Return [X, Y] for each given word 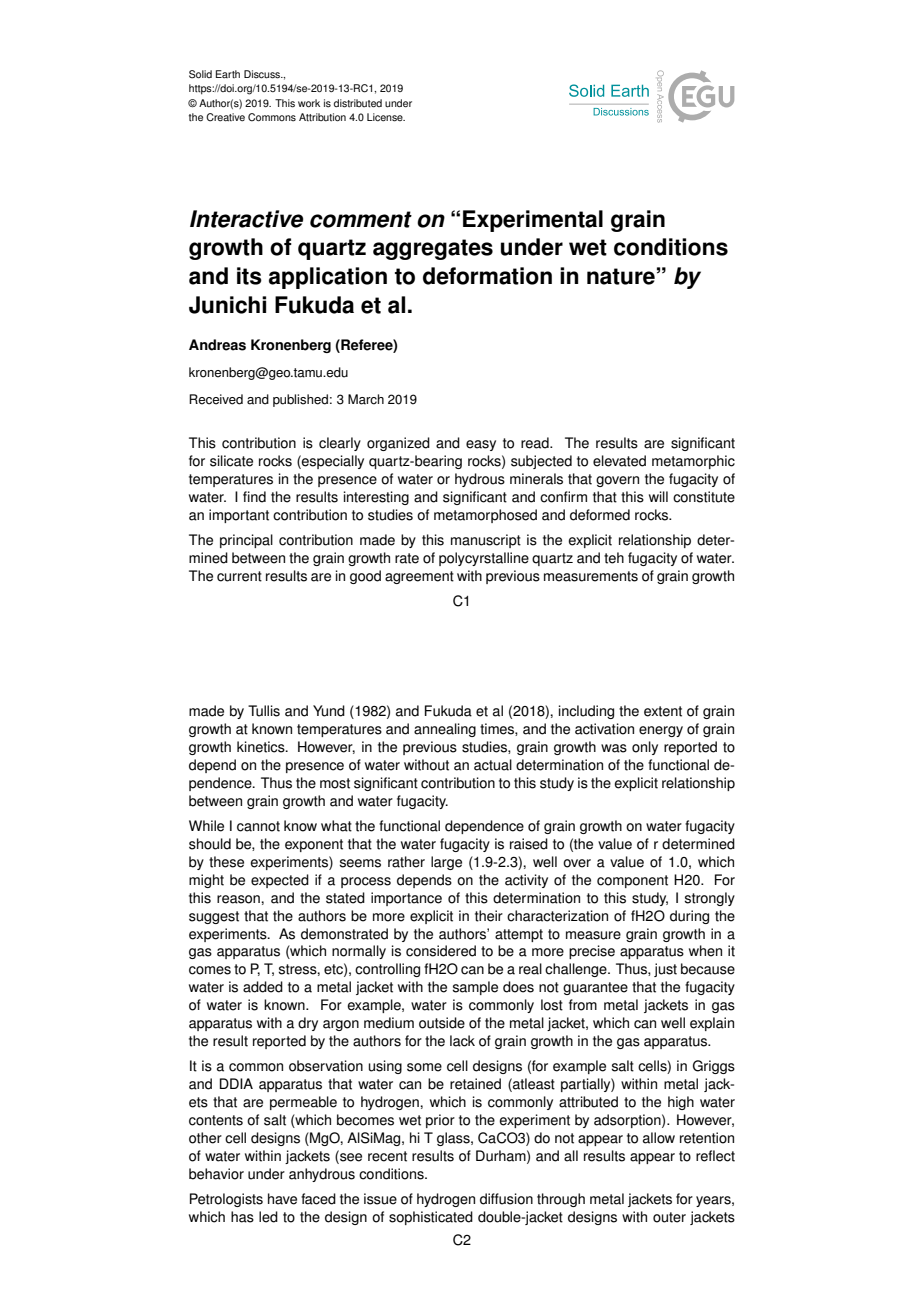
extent [663, 711]
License [386, 117]
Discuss [263, 74]
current [239, 576]
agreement [419, 577]
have [282, 1199]
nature [621, 276]
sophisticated [431, 1218]
